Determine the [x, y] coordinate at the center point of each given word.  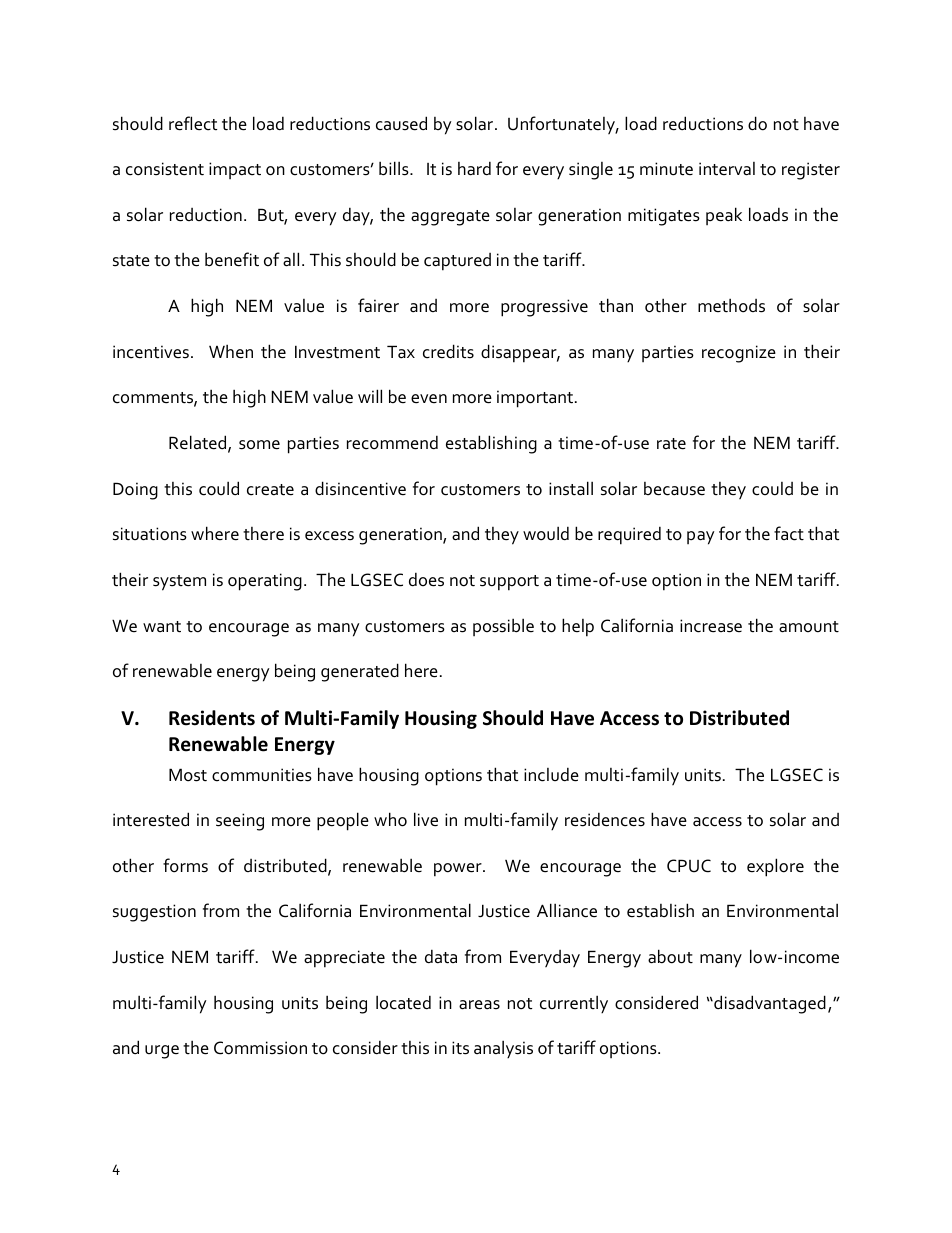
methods [731, 305]
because [674, 489]
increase [711, 626]
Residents [212, 718]
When [231, 351]
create [270, 490]
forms [185, 865]
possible [503, 627]
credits [448, 351]
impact [235, 170]
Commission [260, 1048]
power [459, 870]
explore [775, 867]
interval [727, 169]
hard [474, 168]
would [546, 533]
